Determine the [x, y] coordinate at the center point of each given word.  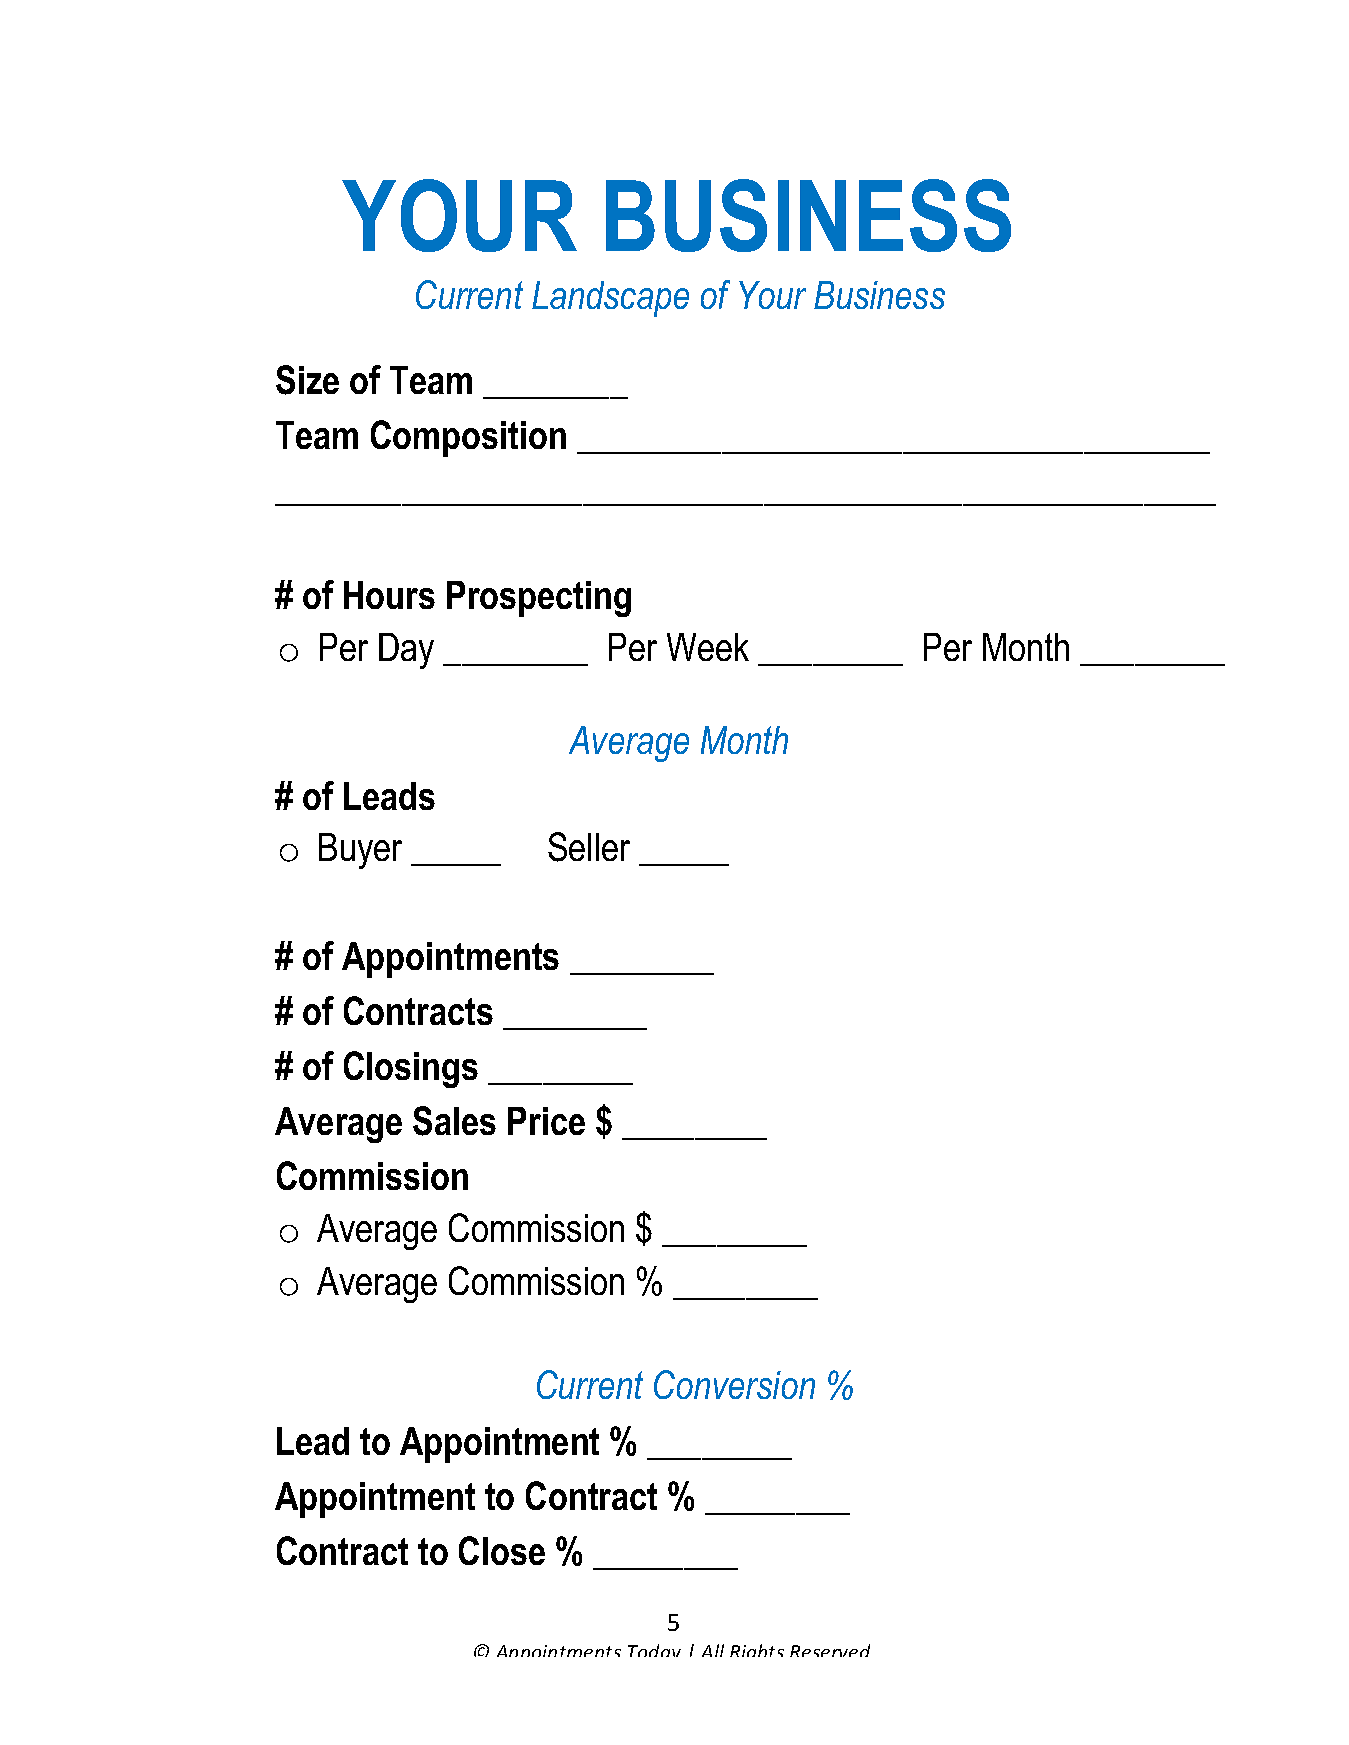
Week [708, 647]
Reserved [830, 1650]
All [713, 1650]
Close [502, 1550]
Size [307, 380]
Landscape [610, 299]
